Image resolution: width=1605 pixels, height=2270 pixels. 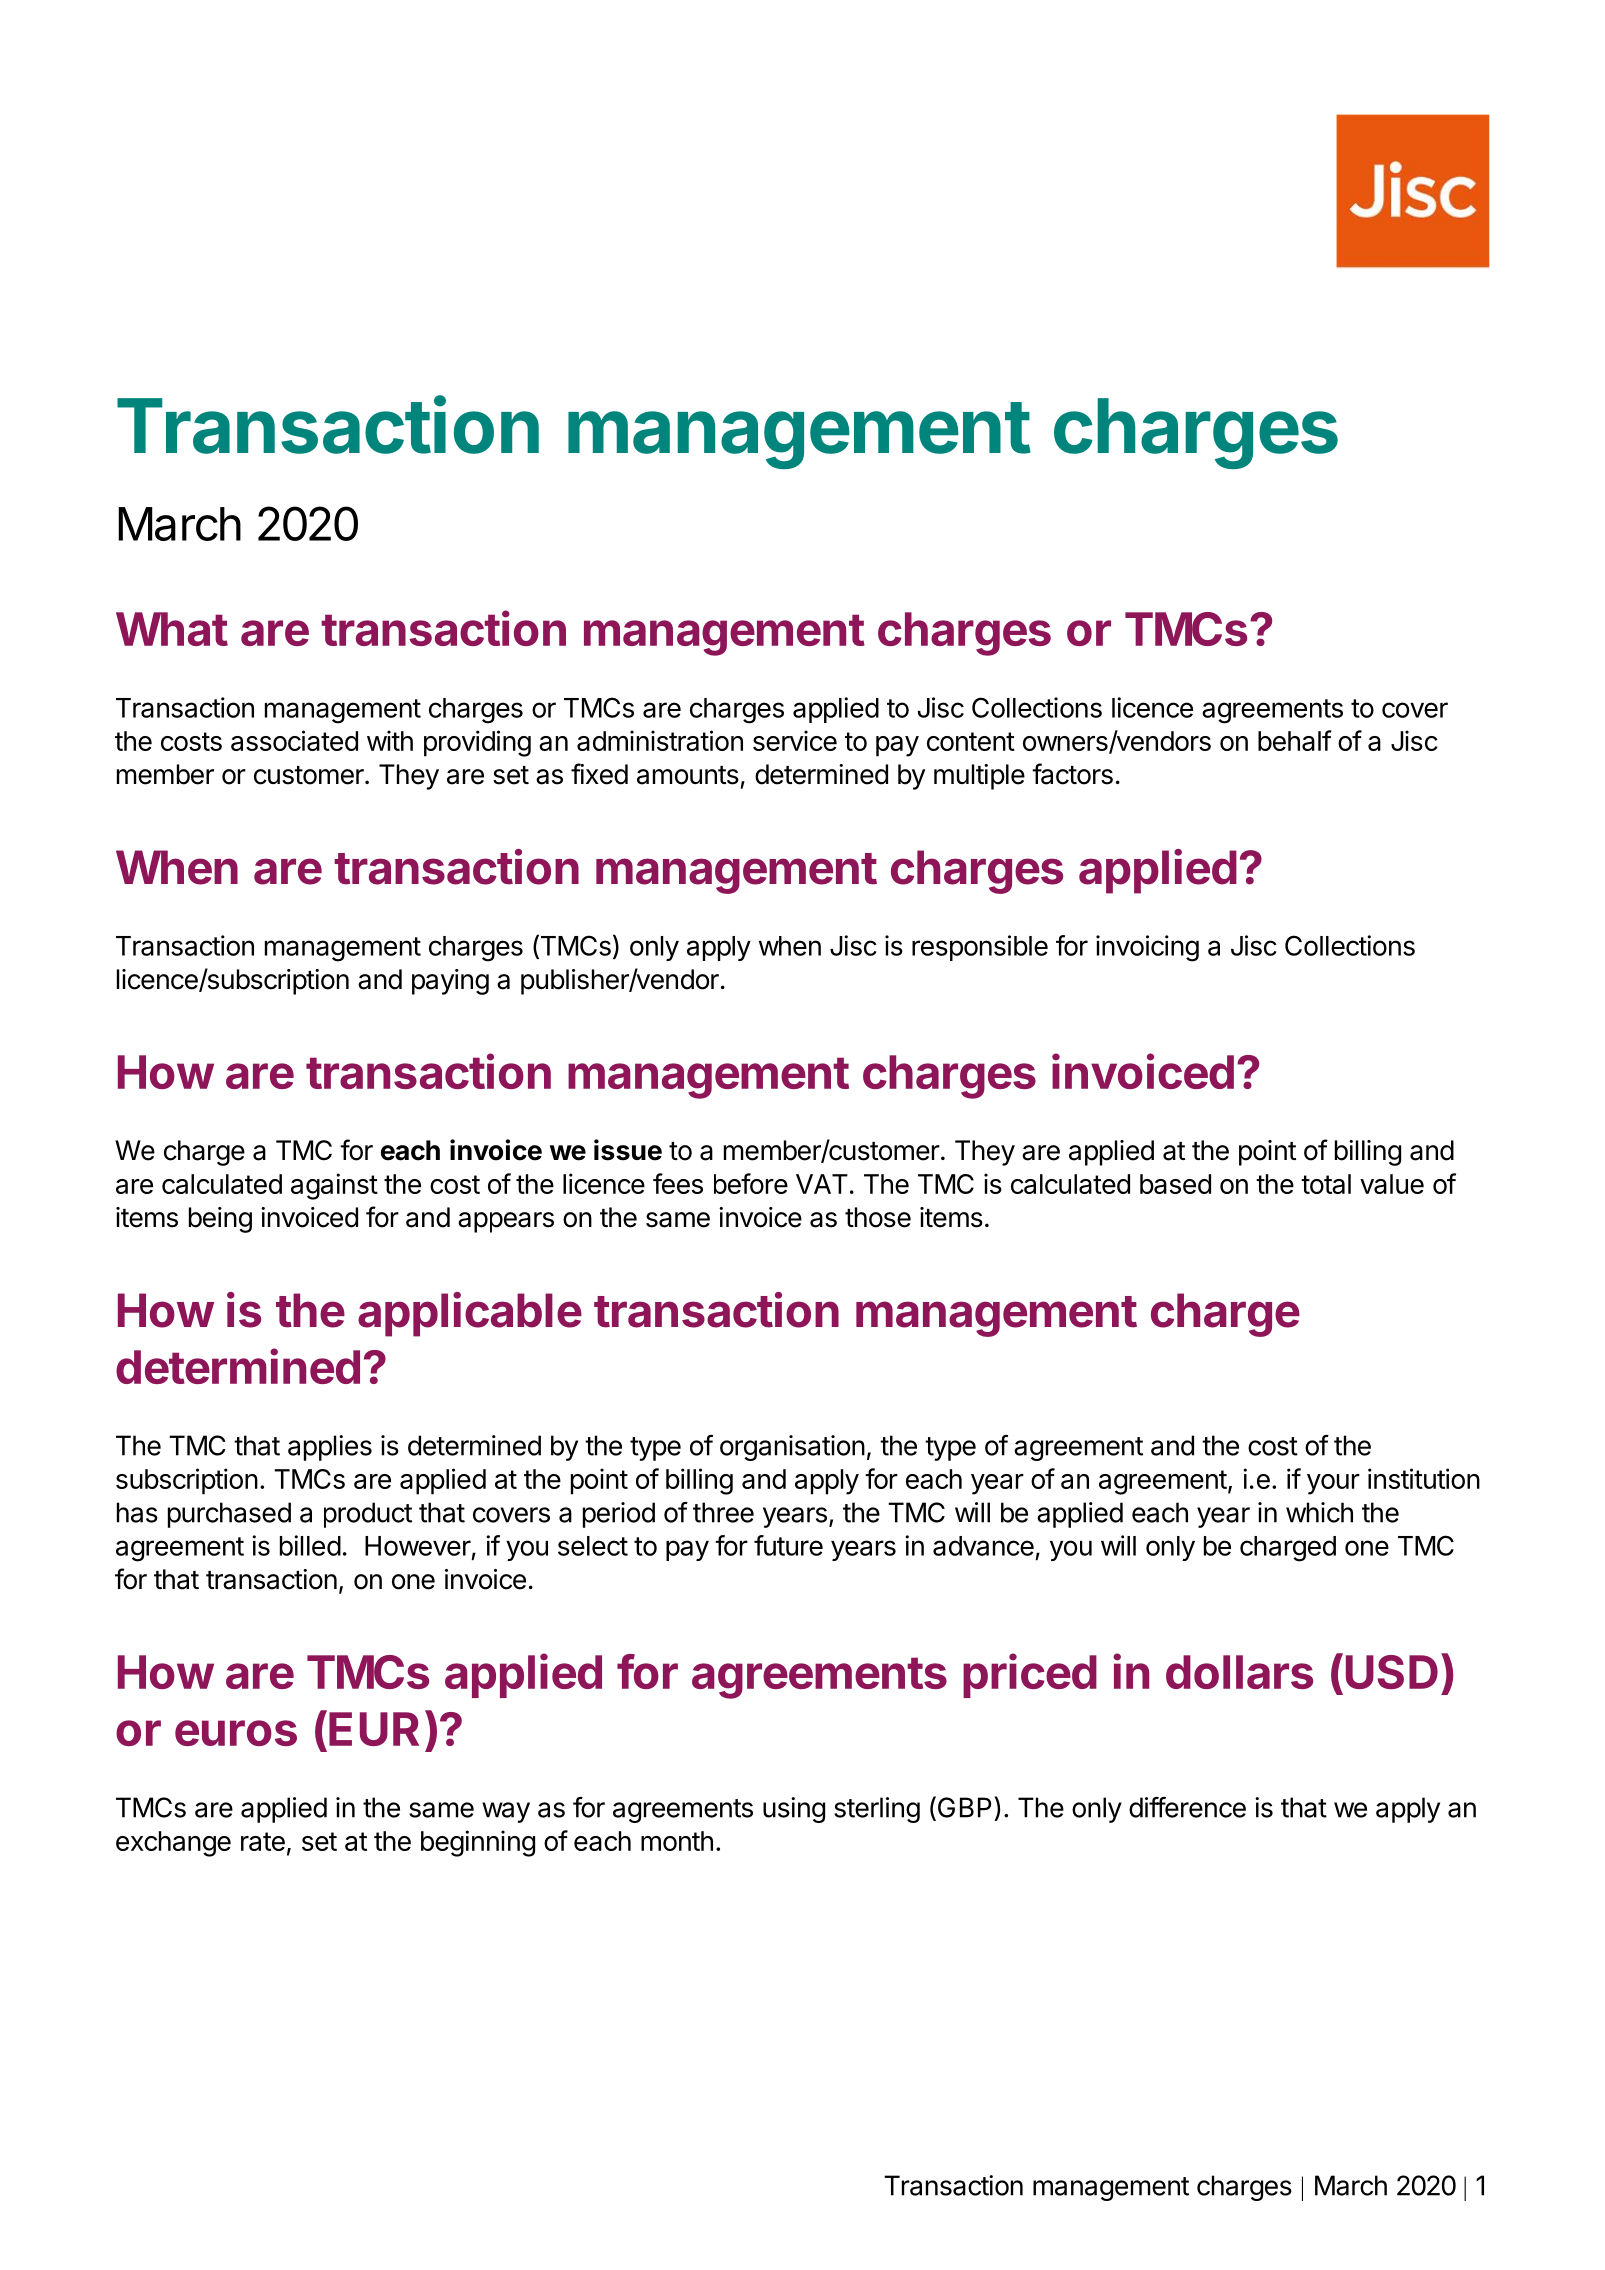 What do you see at coordinates (1295, 740) in the image?
I see `behalf` at bounding box center [1295, 740].
